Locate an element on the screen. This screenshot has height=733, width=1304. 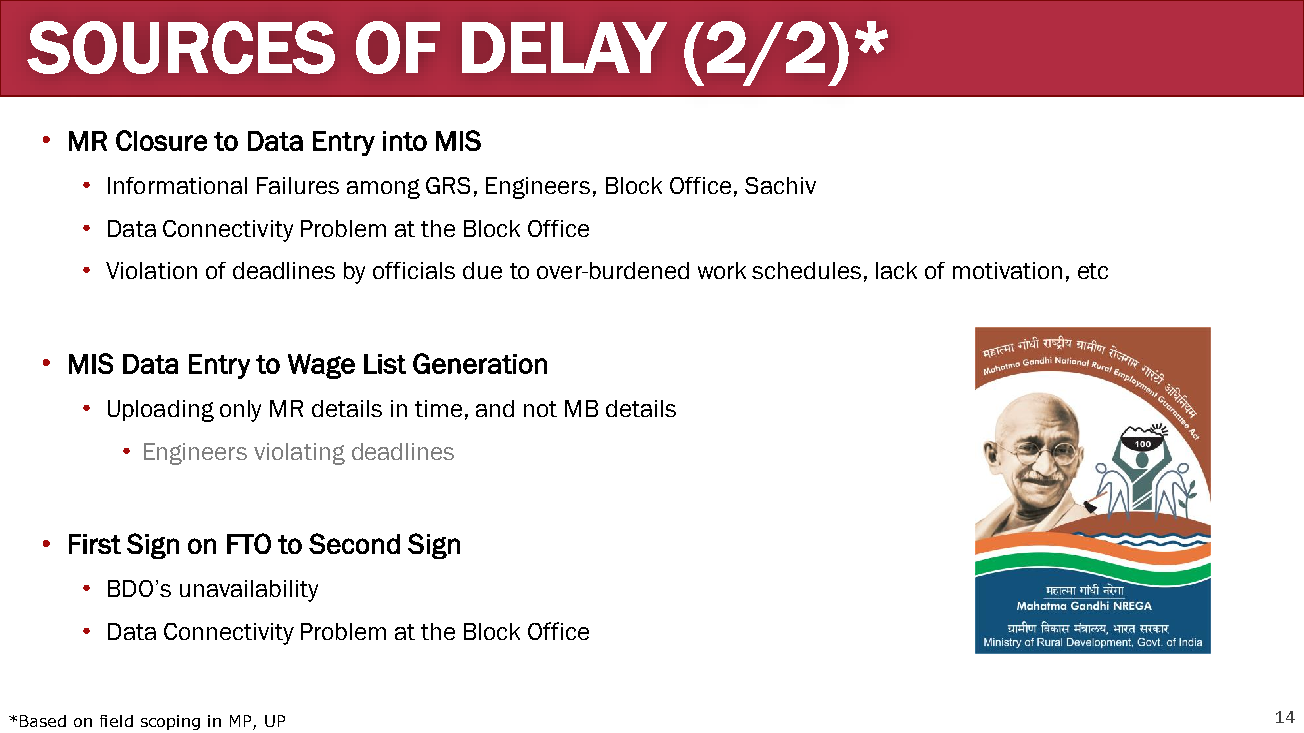
DELAY is located at coordinates (564, 47).
